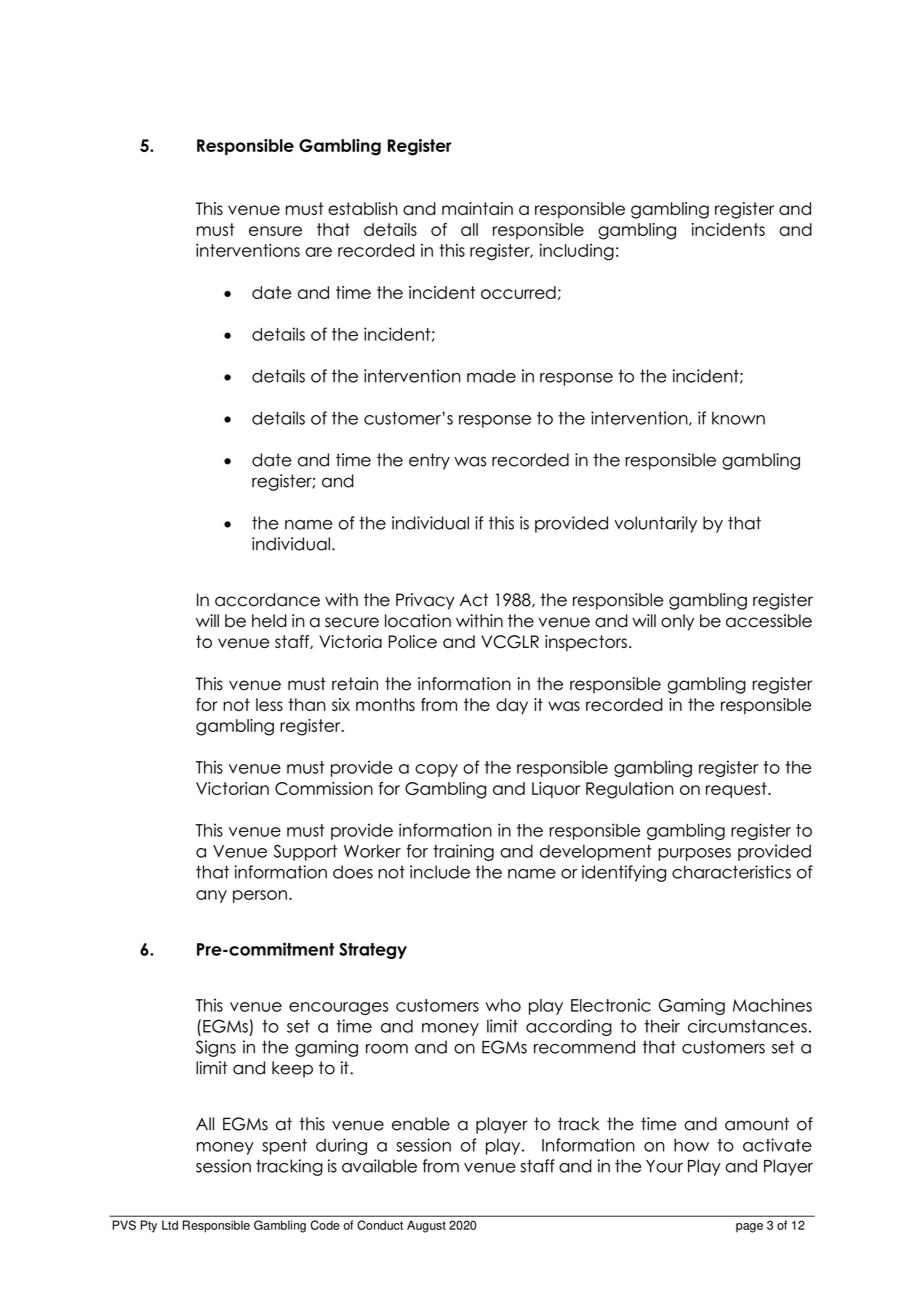 This page has height=1308, width=924. Describe the element at coordinates (267, 600) in the page. I see `accordance` at that location.
